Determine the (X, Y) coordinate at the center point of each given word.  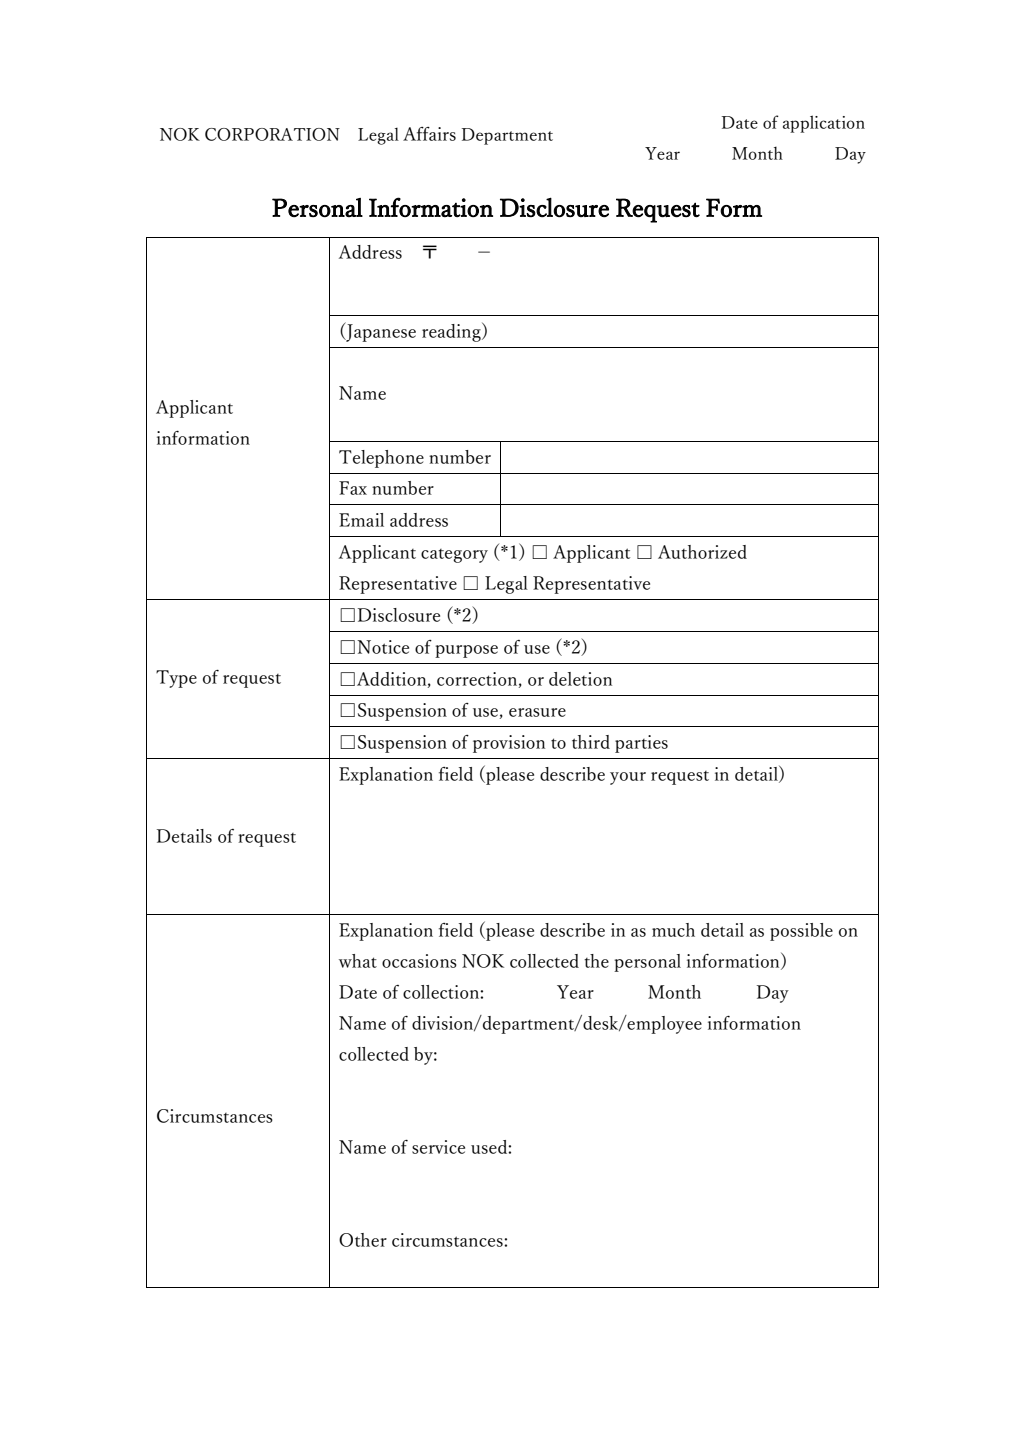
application (824, 124)
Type (176, 679)
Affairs (429, 134)
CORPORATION (272, 134)
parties (641, 744)
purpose (466, 651)
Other (363, 1240)
